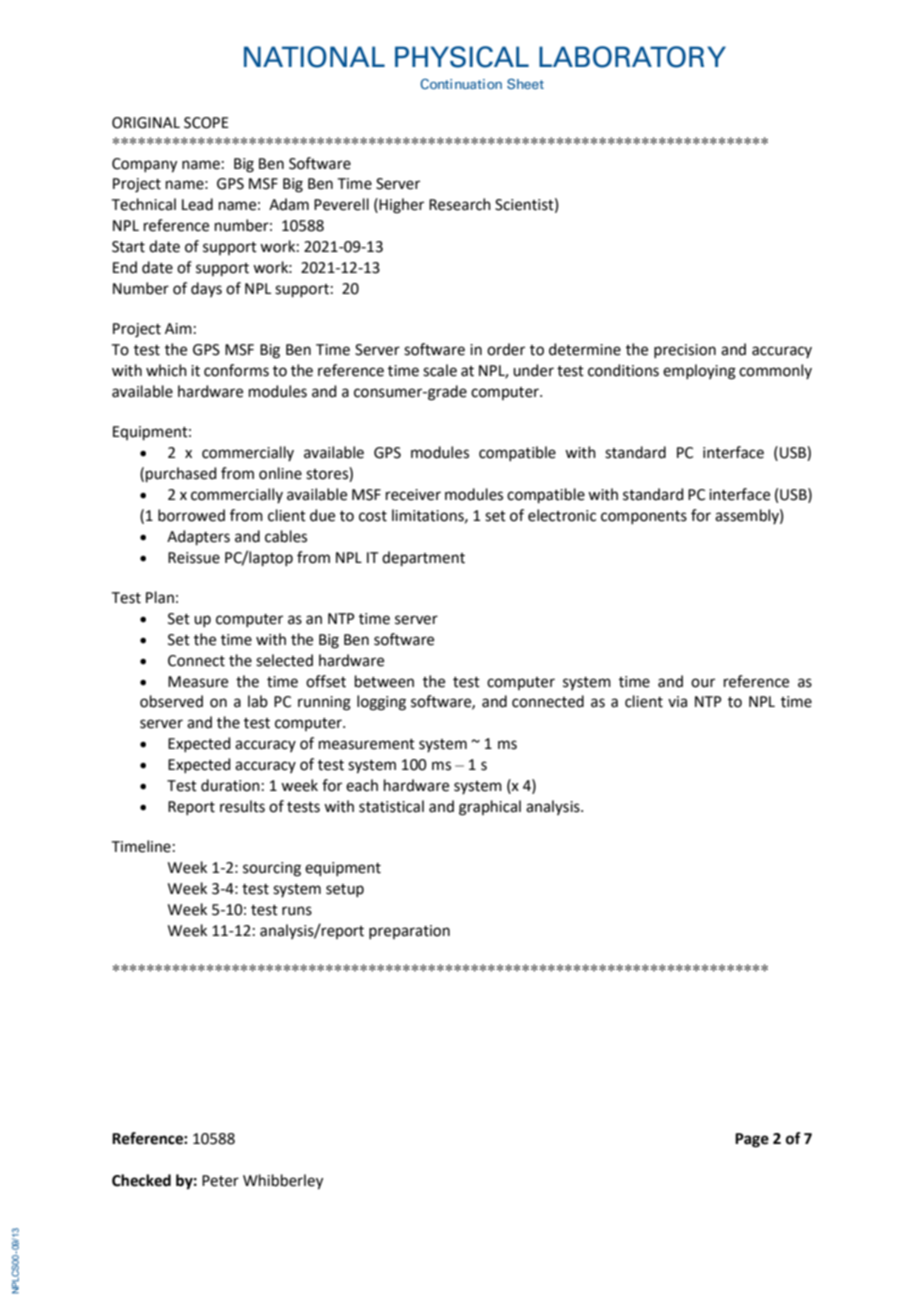 The image size is (924, 1308). What do you see at coordinates (685, 351) in the screenshot?
I see `precision` at bounding box center [685, 351].
